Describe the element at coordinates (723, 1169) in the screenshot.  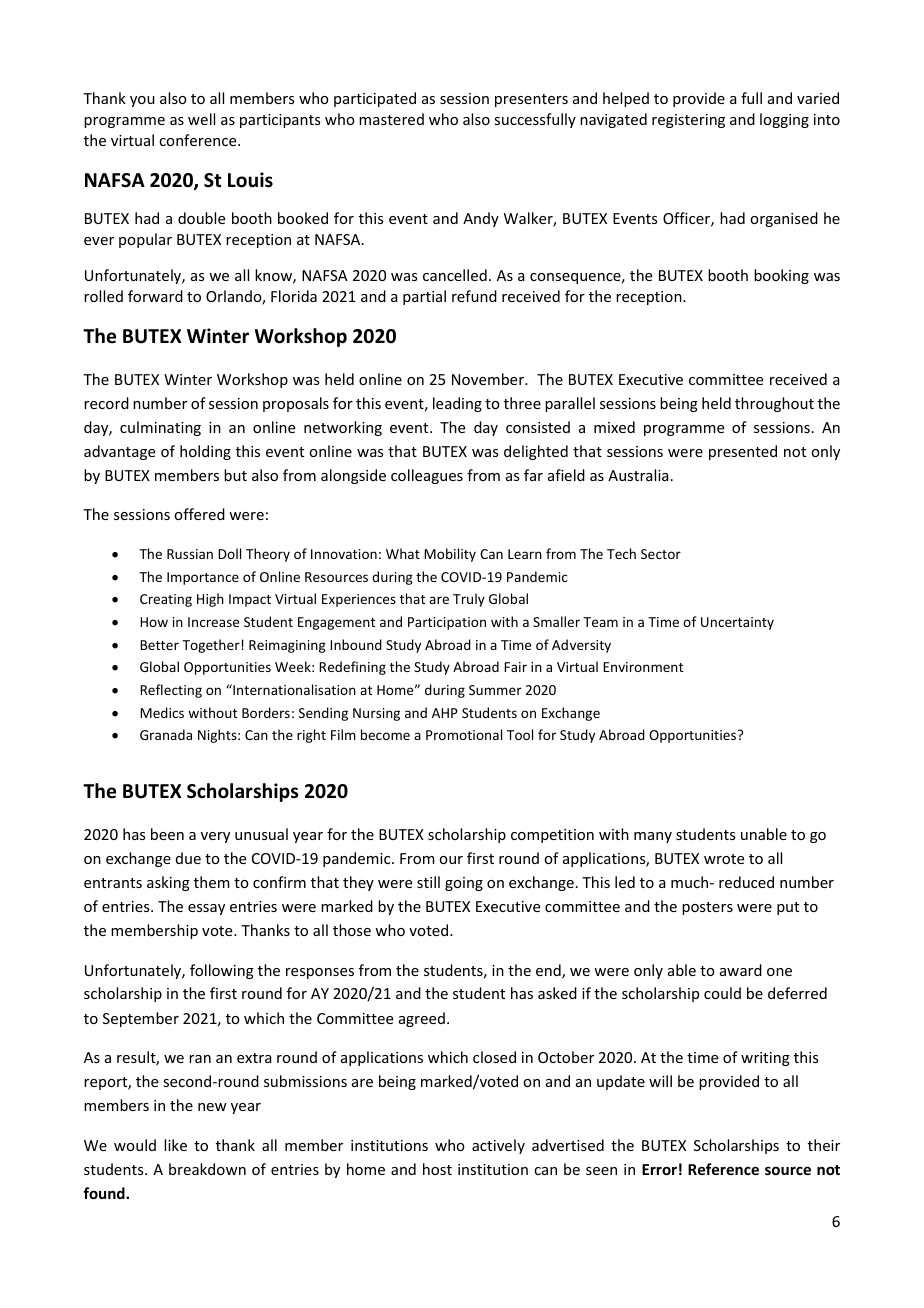
I see `Reference` at that location.
